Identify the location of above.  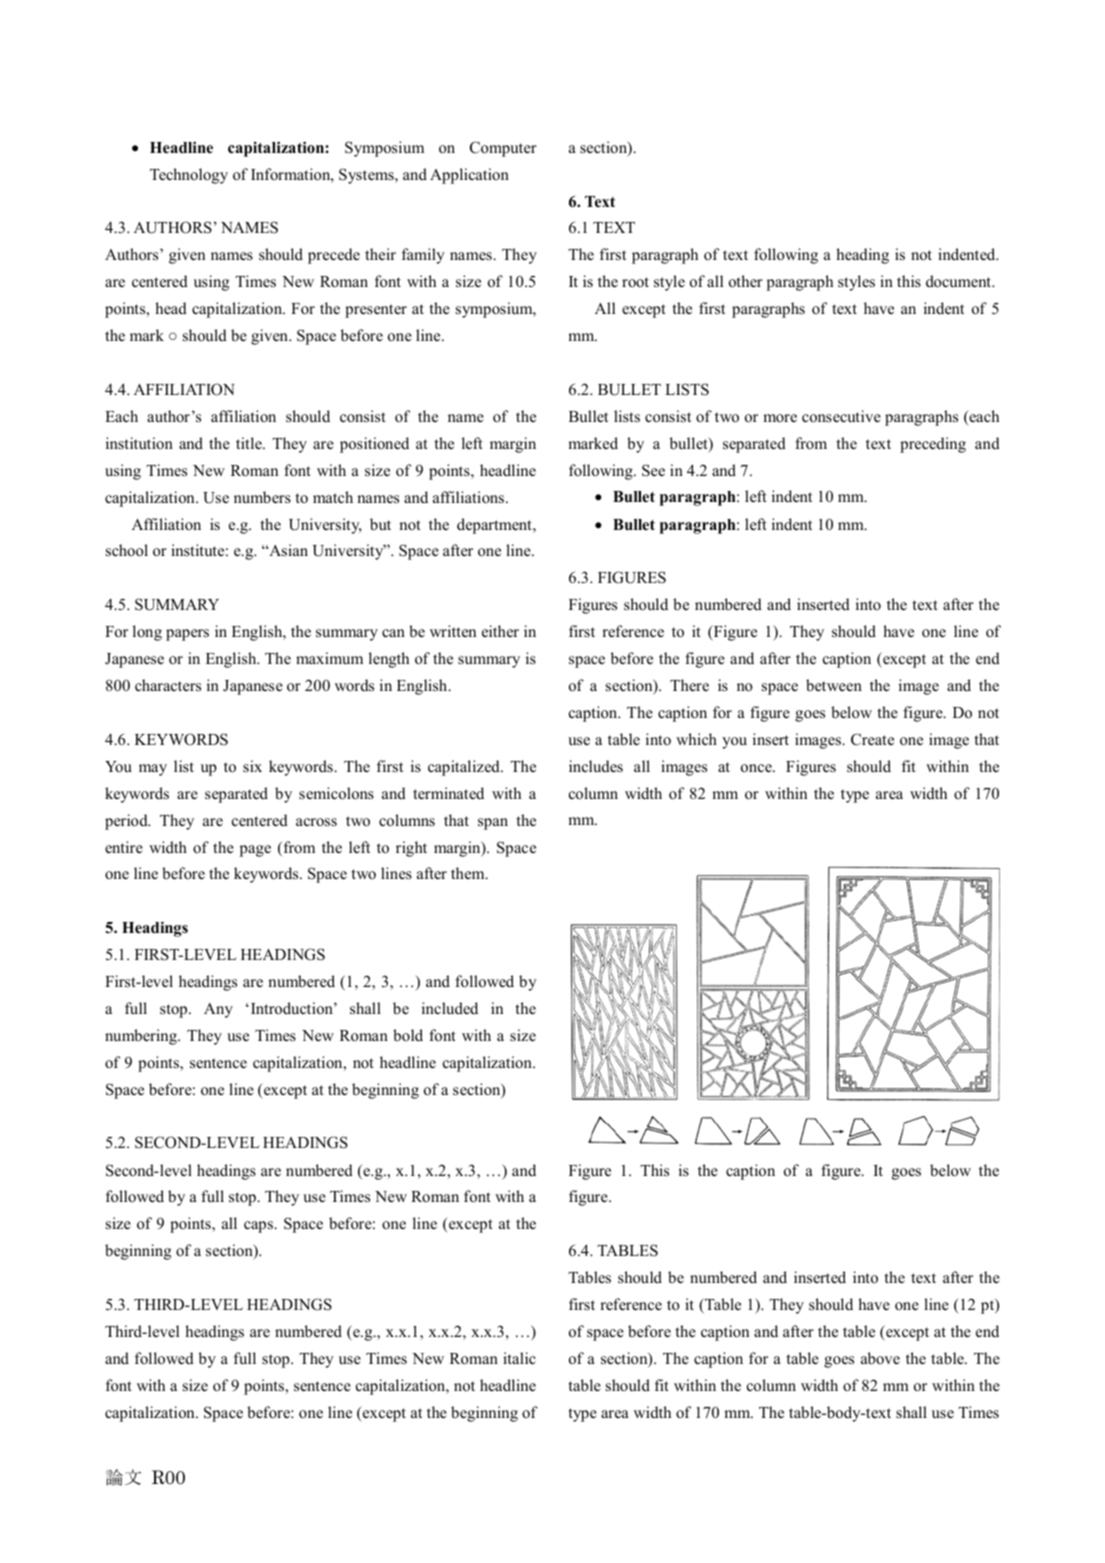
(880, 1358).
